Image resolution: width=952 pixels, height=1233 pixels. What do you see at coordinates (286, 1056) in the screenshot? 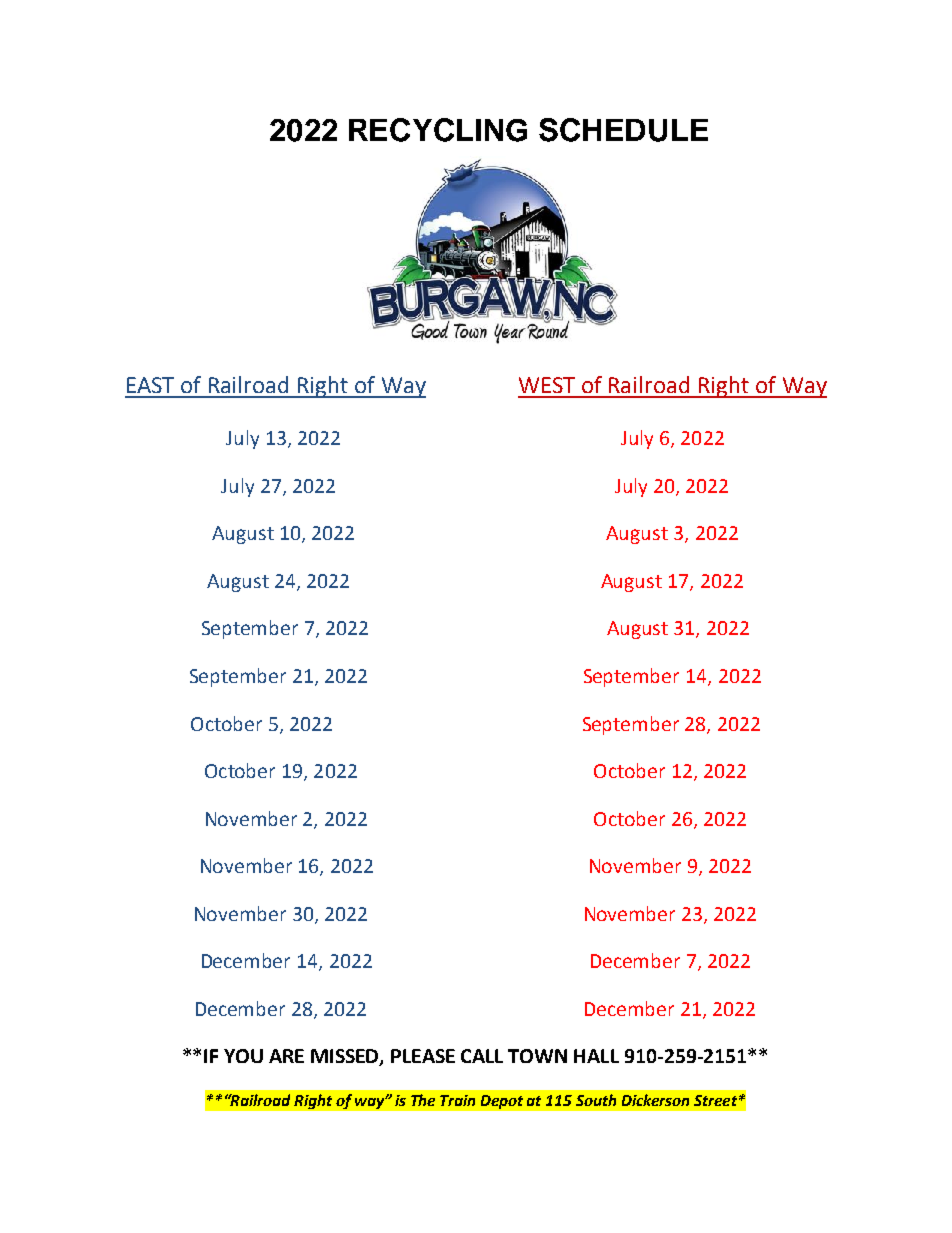
I see `ARE` at bounding box center [286, 1056].
